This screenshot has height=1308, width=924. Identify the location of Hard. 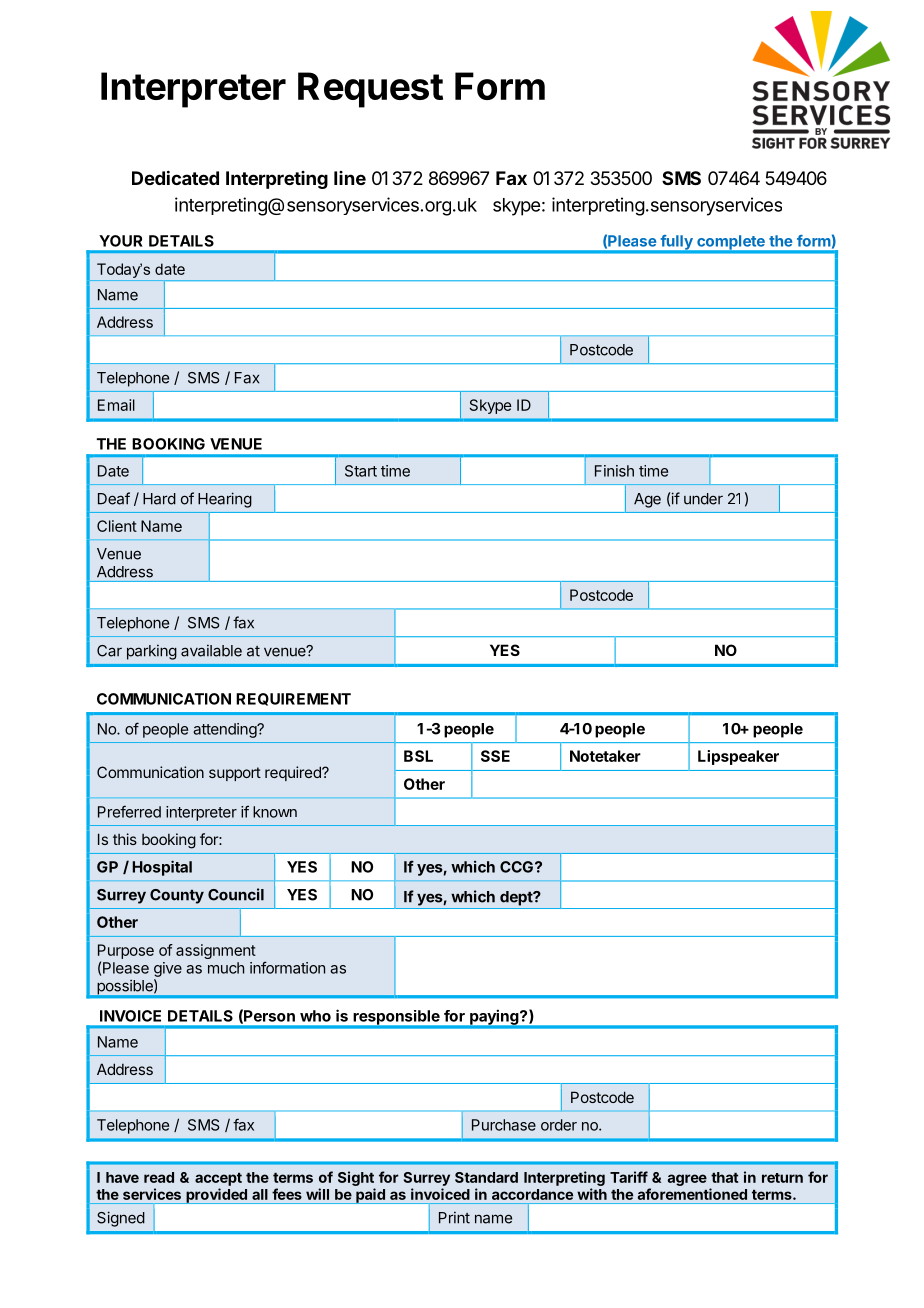
(159, 499).
